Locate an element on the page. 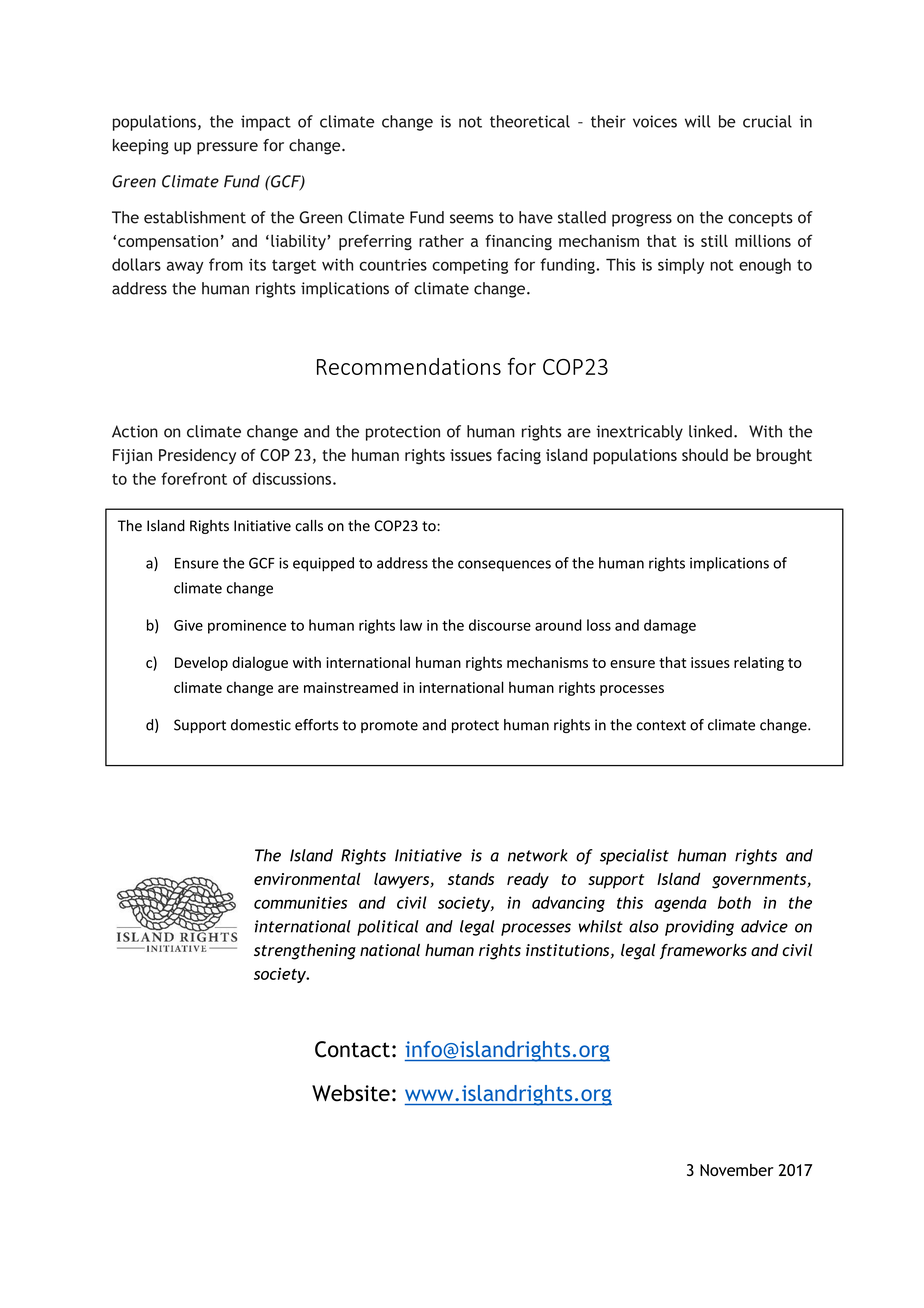  damage is located at coordinates (670, 626).
